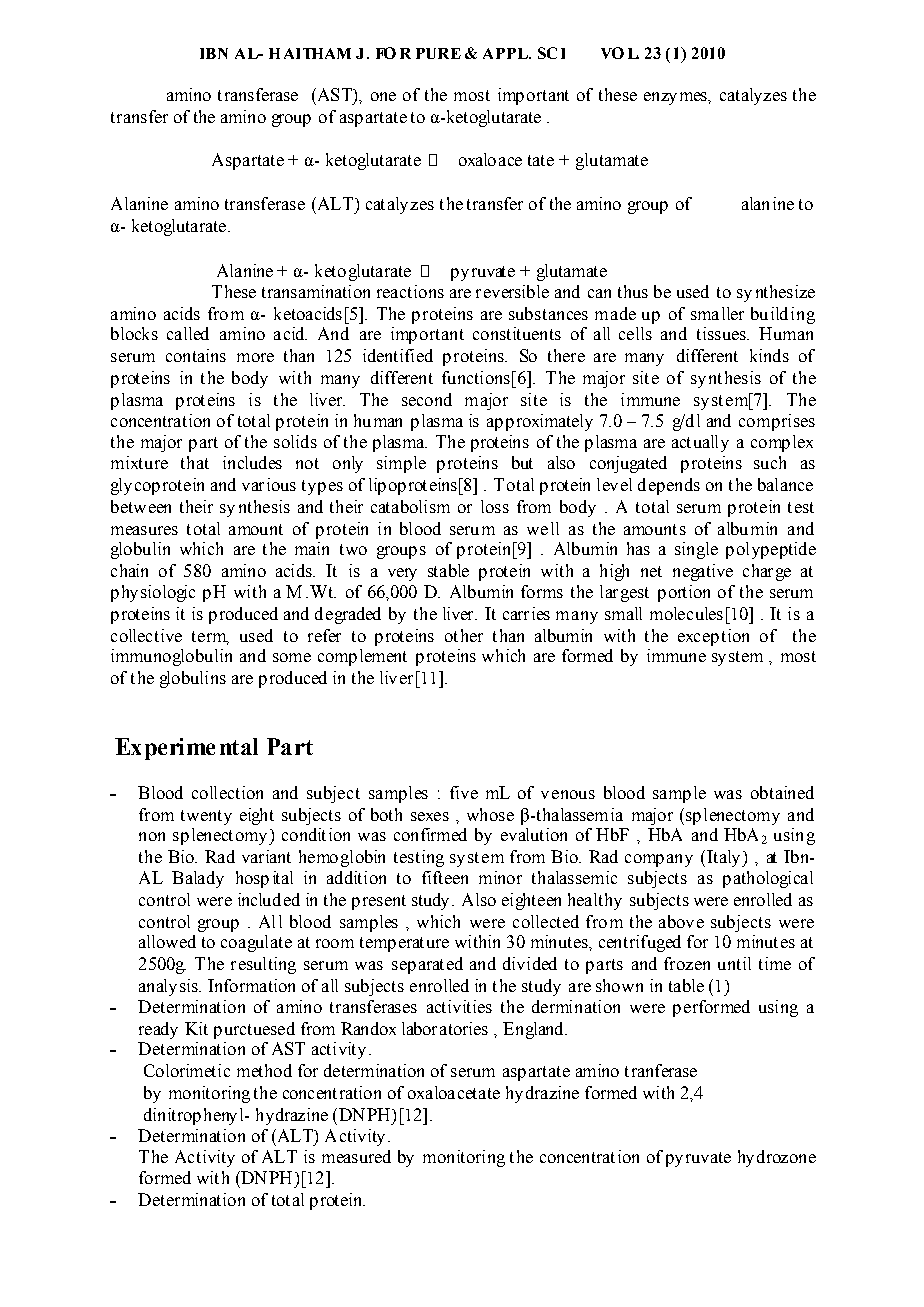  What do you see at coordinates (619, 985) in the document?
I see `shown` at bounding box center [619, 985].
